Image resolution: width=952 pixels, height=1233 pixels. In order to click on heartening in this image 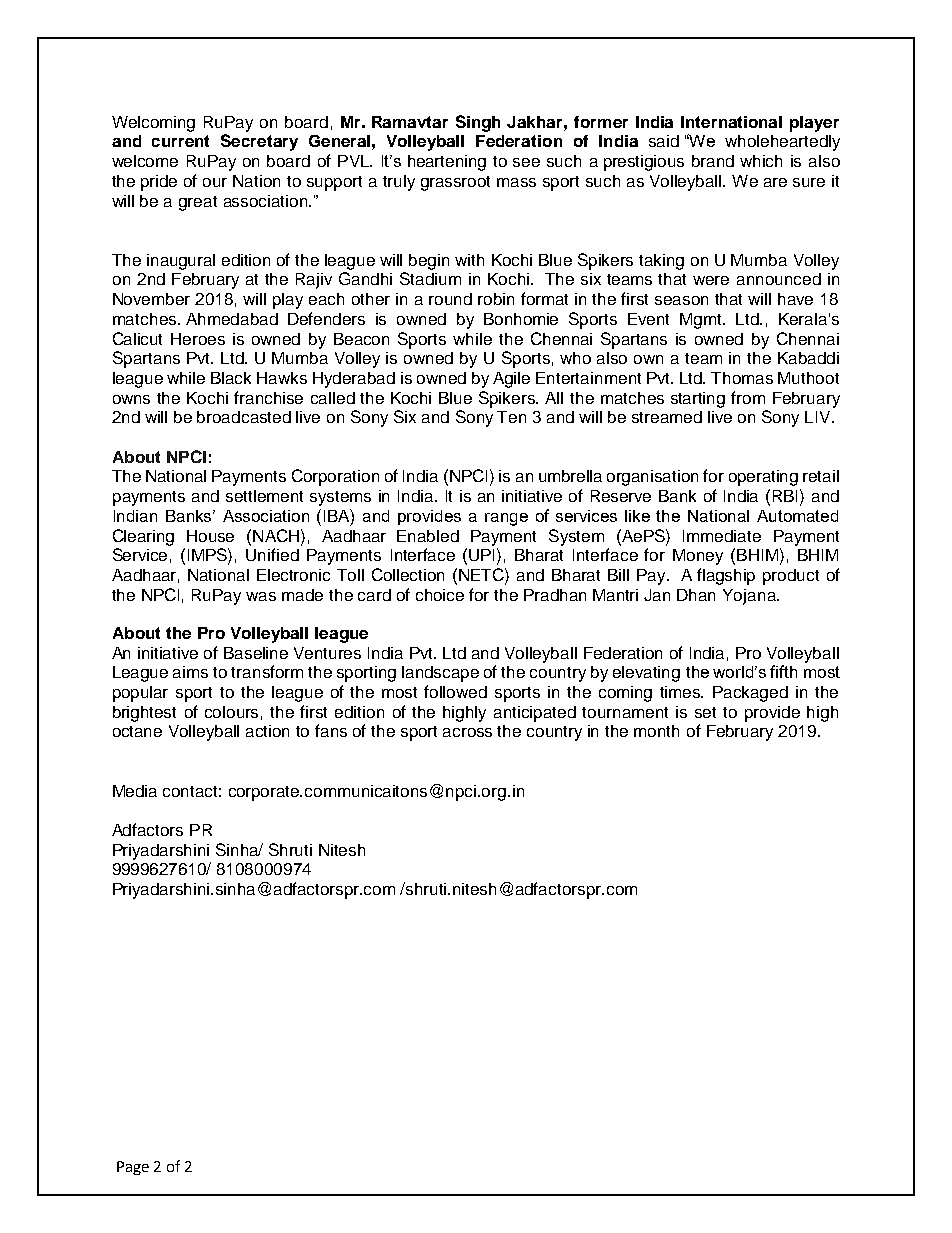, I will do `click(447, 163)`.
